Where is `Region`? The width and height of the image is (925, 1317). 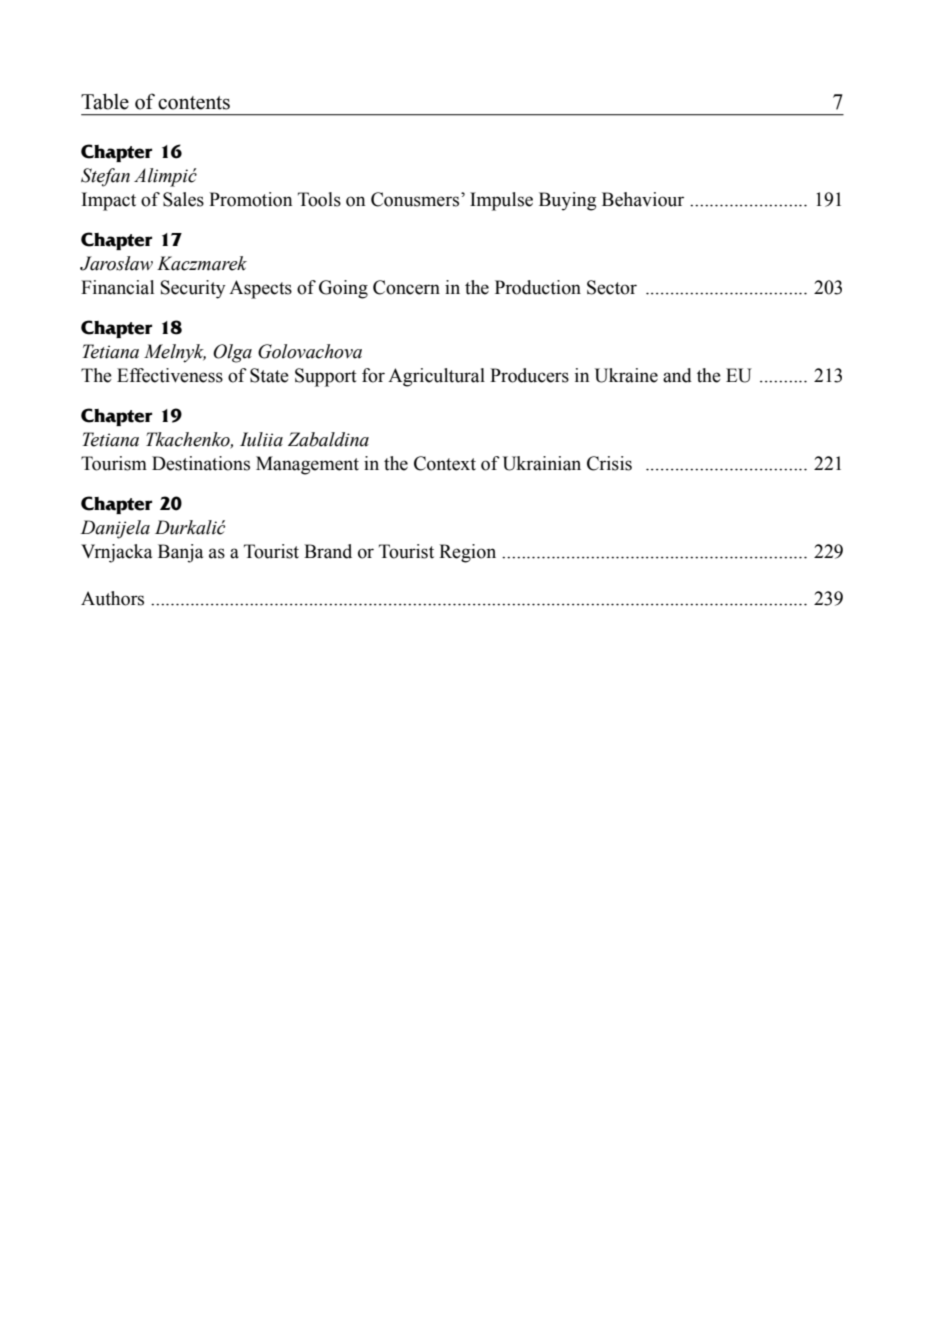 Region is located at coordinates (467, 553).
